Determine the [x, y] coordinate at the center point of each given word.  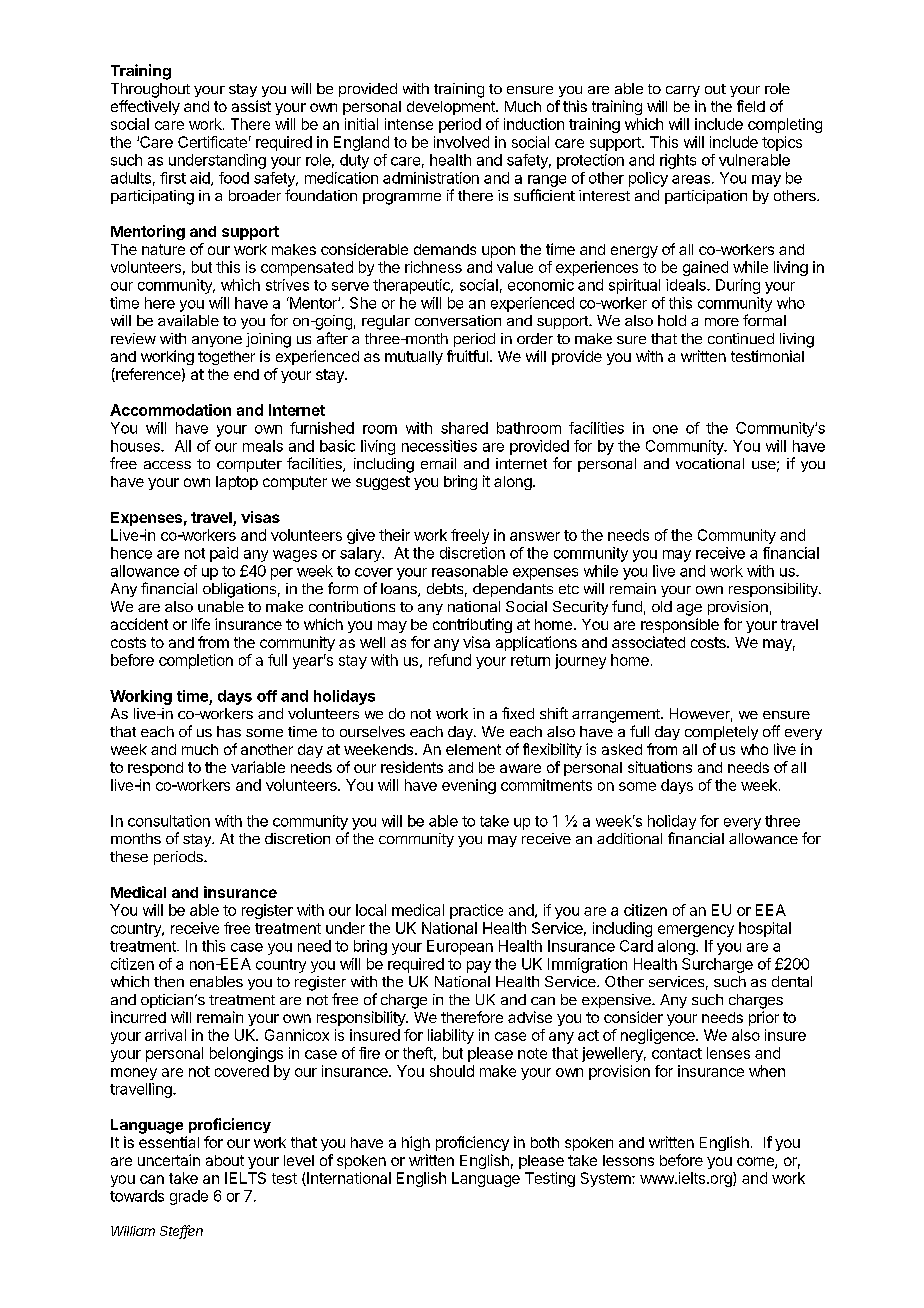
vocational [710, 463]
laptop [237, 483]
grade [189, 1197]
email [438, 463]
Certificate [212, 142]
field [751, 106]
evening [469, 786]
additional [629, 838]
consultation [169, 821]
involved [461, 142]
